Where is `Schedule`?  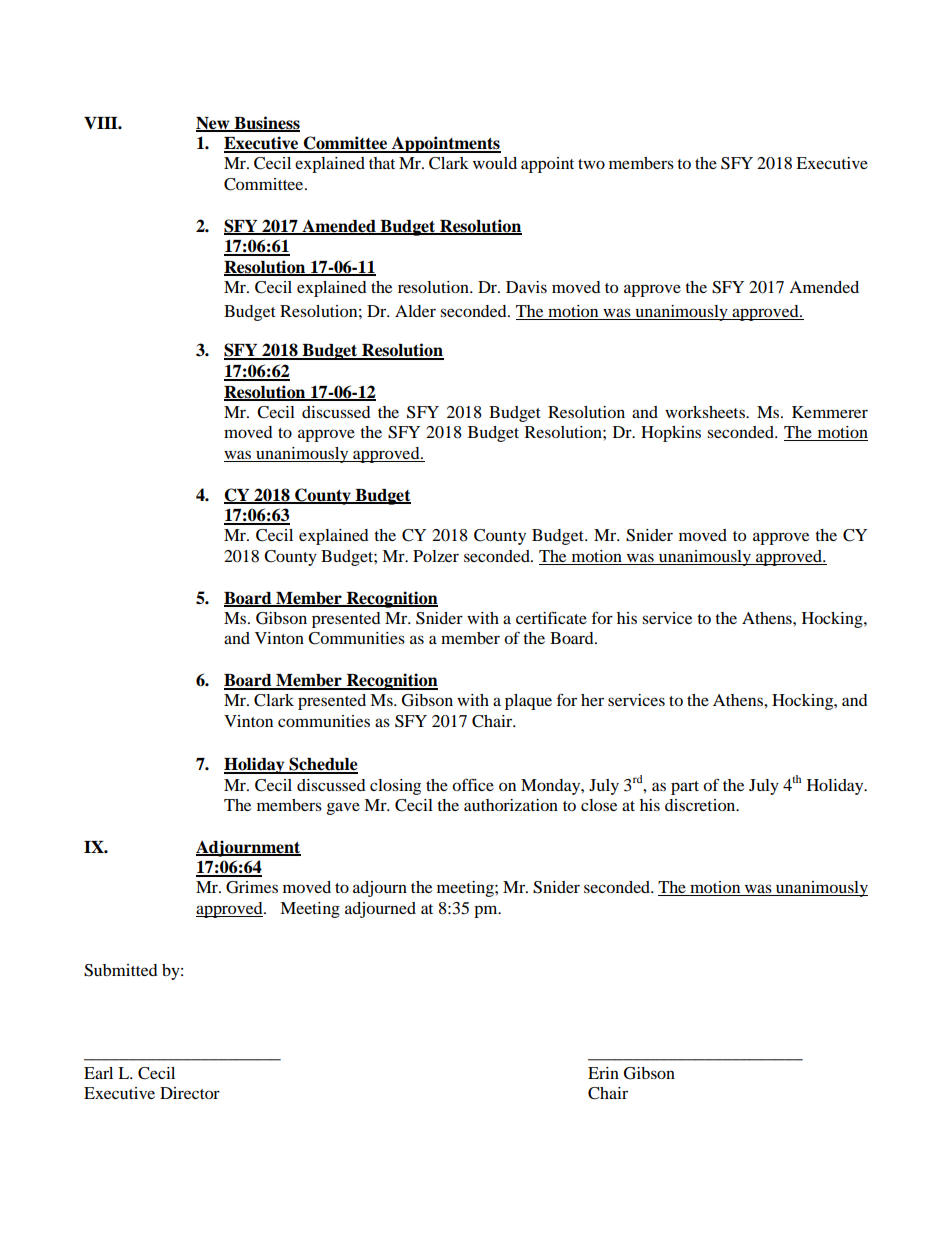
Schedule is located at coordinates (322, 765).
